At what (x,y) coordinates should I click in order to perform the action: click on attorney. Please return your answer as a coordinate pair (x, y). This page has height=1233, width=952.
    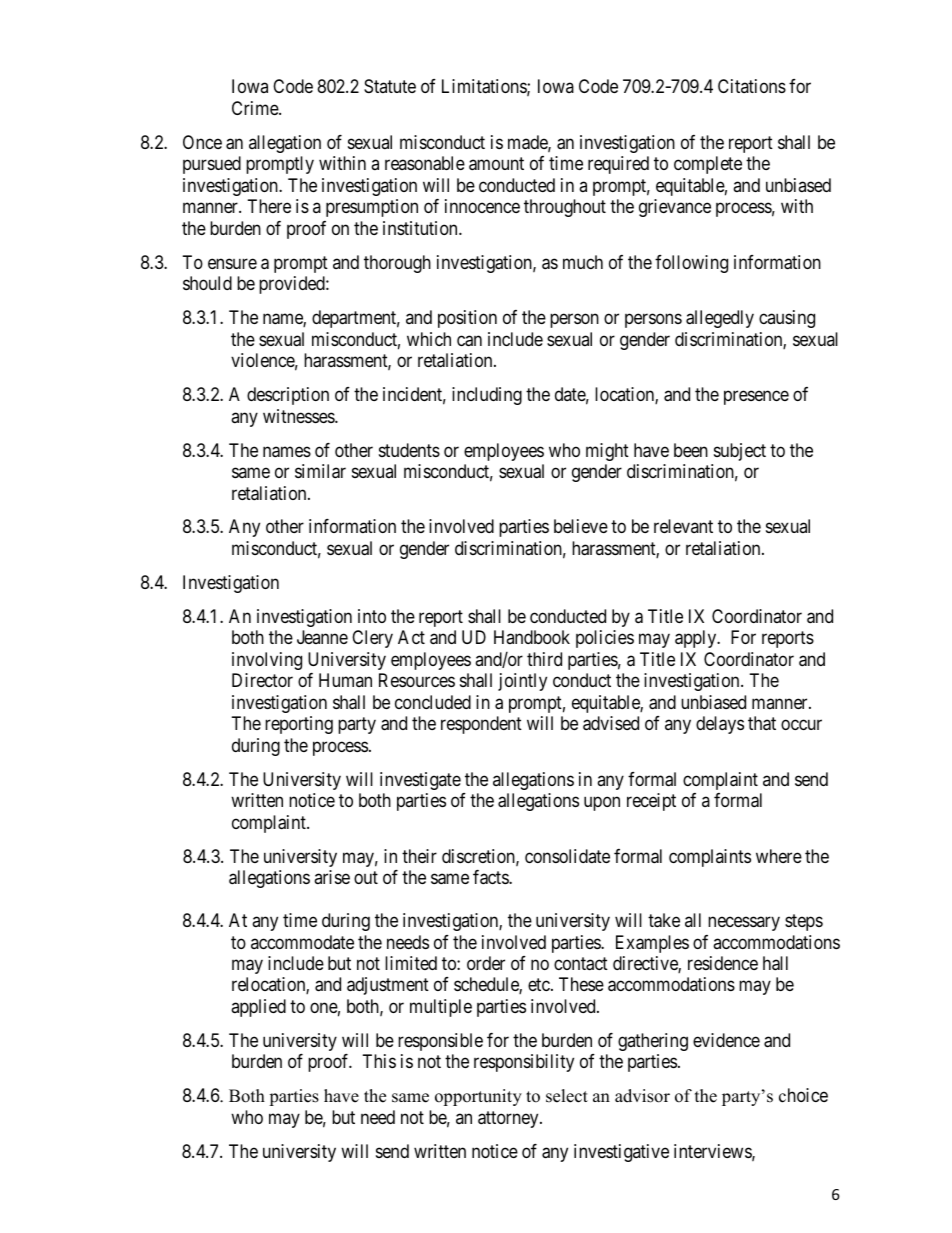
    Looking at the image, I should click on (509, 1119).
